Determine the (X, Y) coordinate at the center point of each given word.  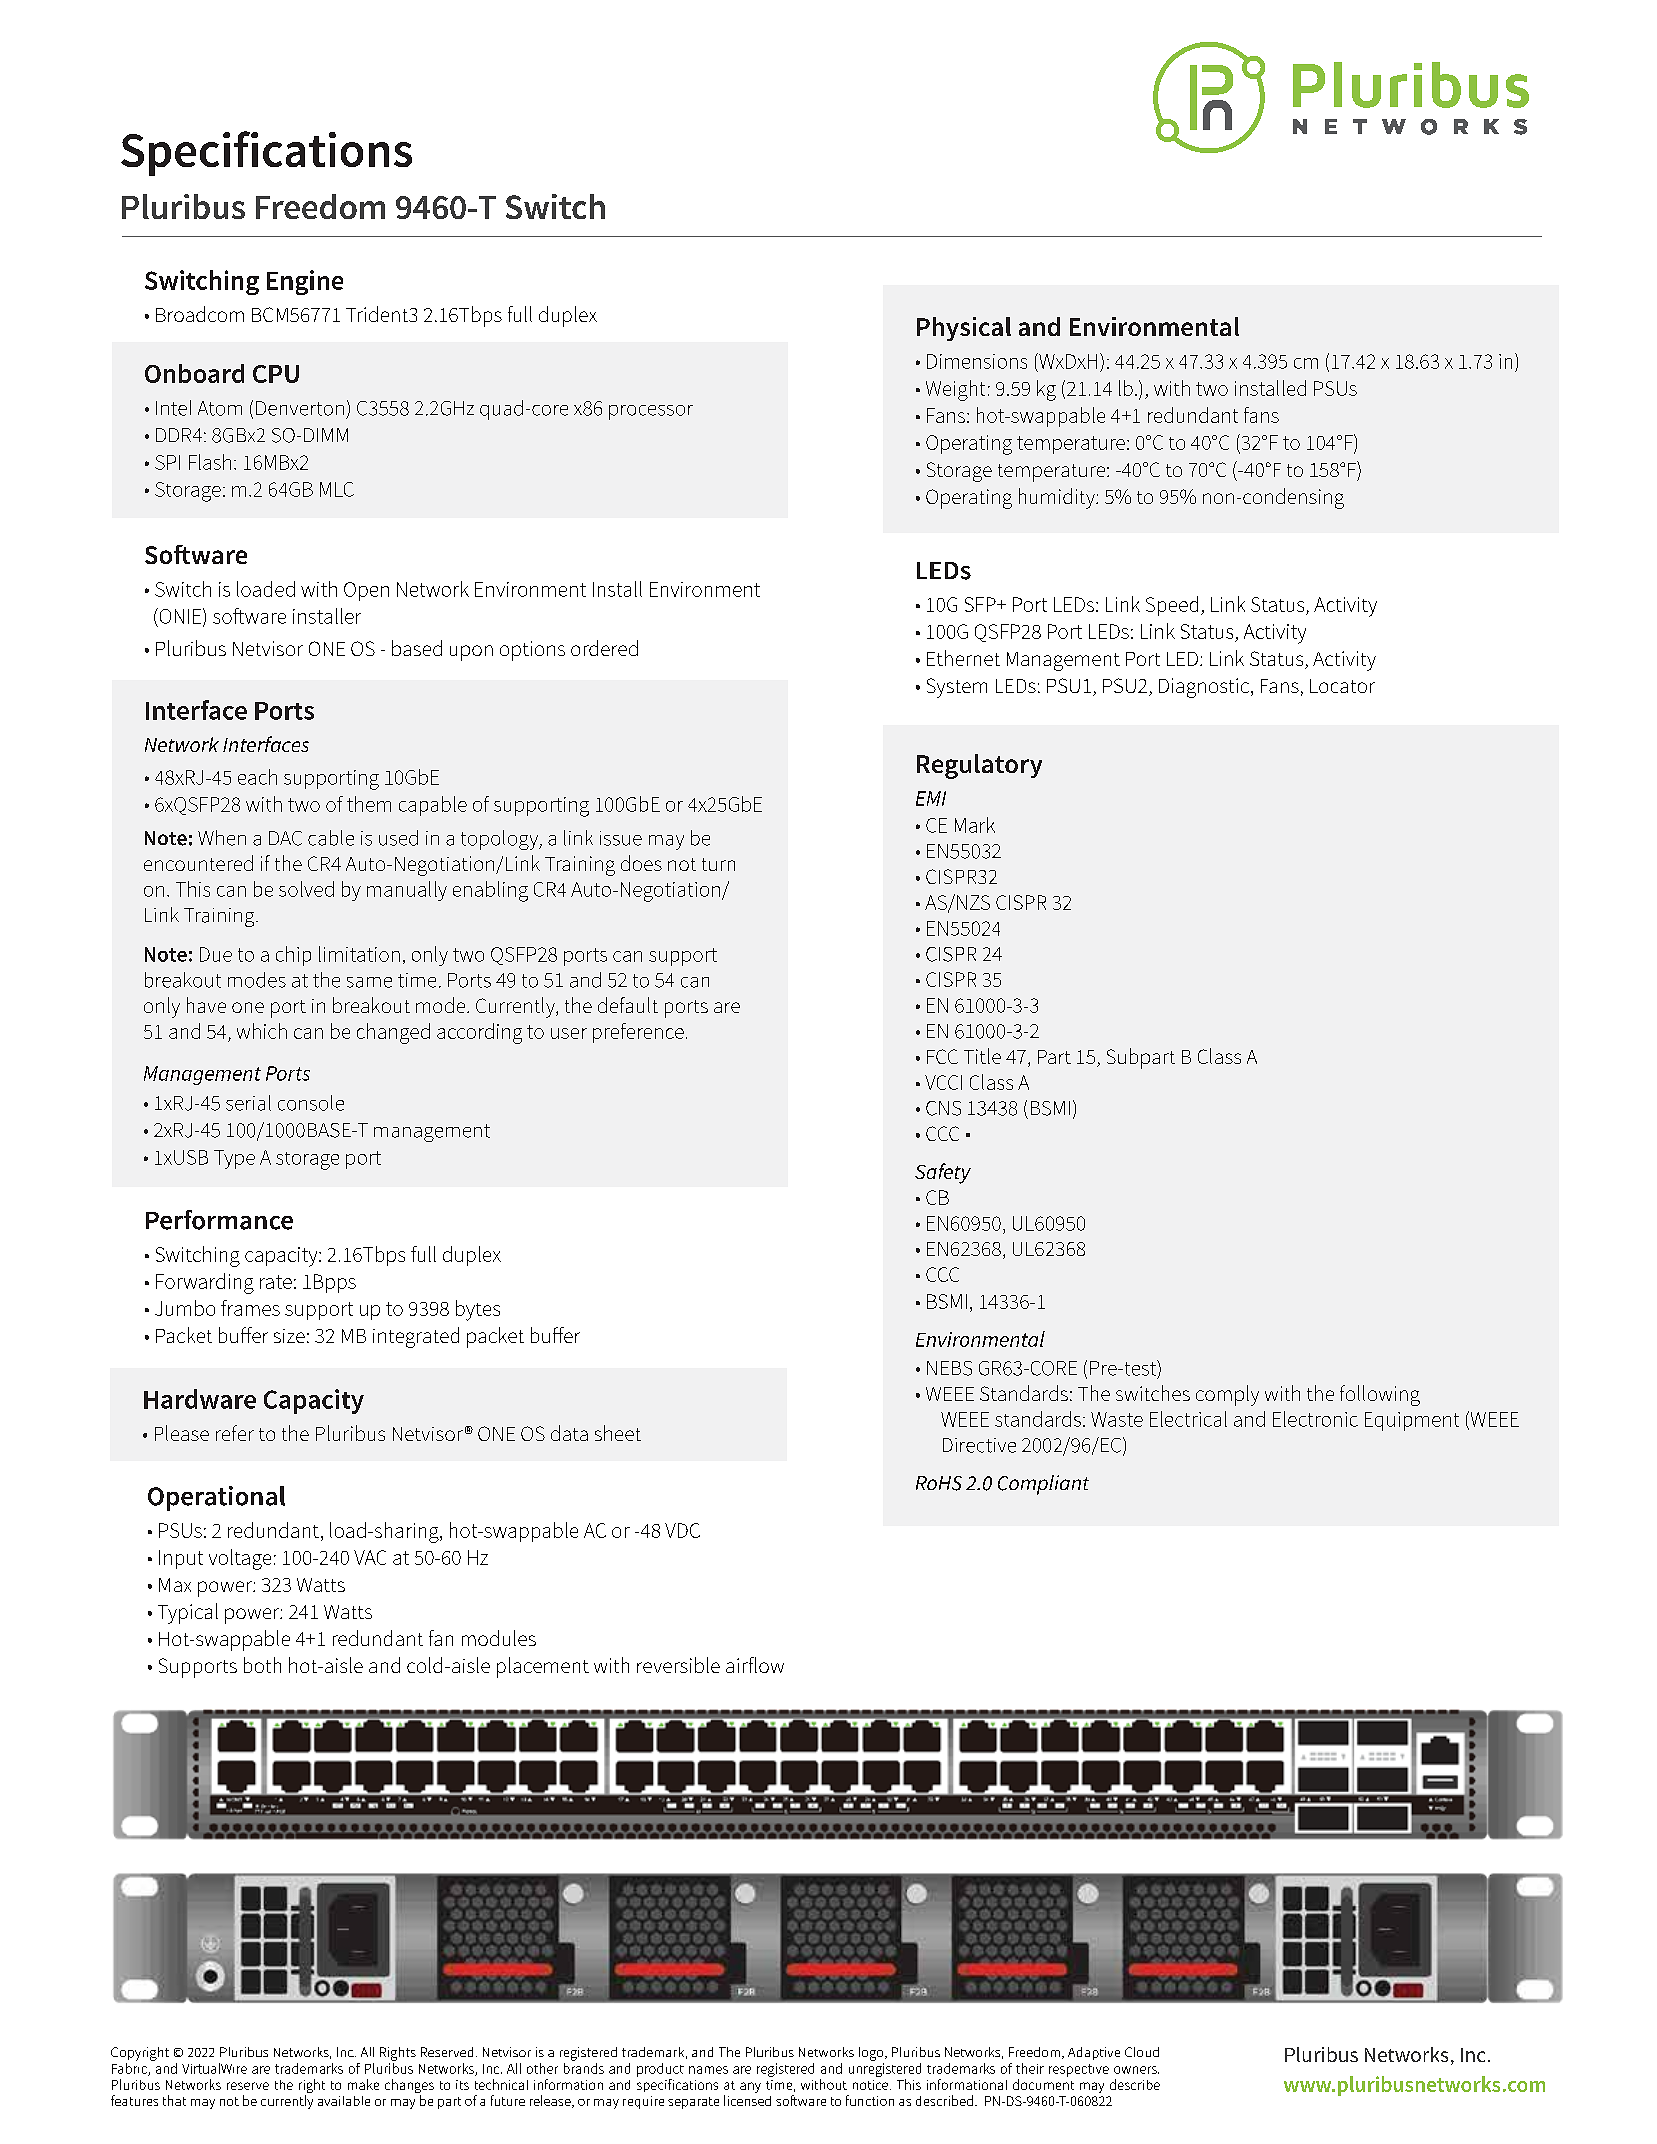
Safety (943, 1173)
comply (1227, 1395)
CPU (276, 374)
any (750, 2087)
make (363, 2084)
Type (234, 1159)
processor (651, 412)
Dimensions (977, 361)
